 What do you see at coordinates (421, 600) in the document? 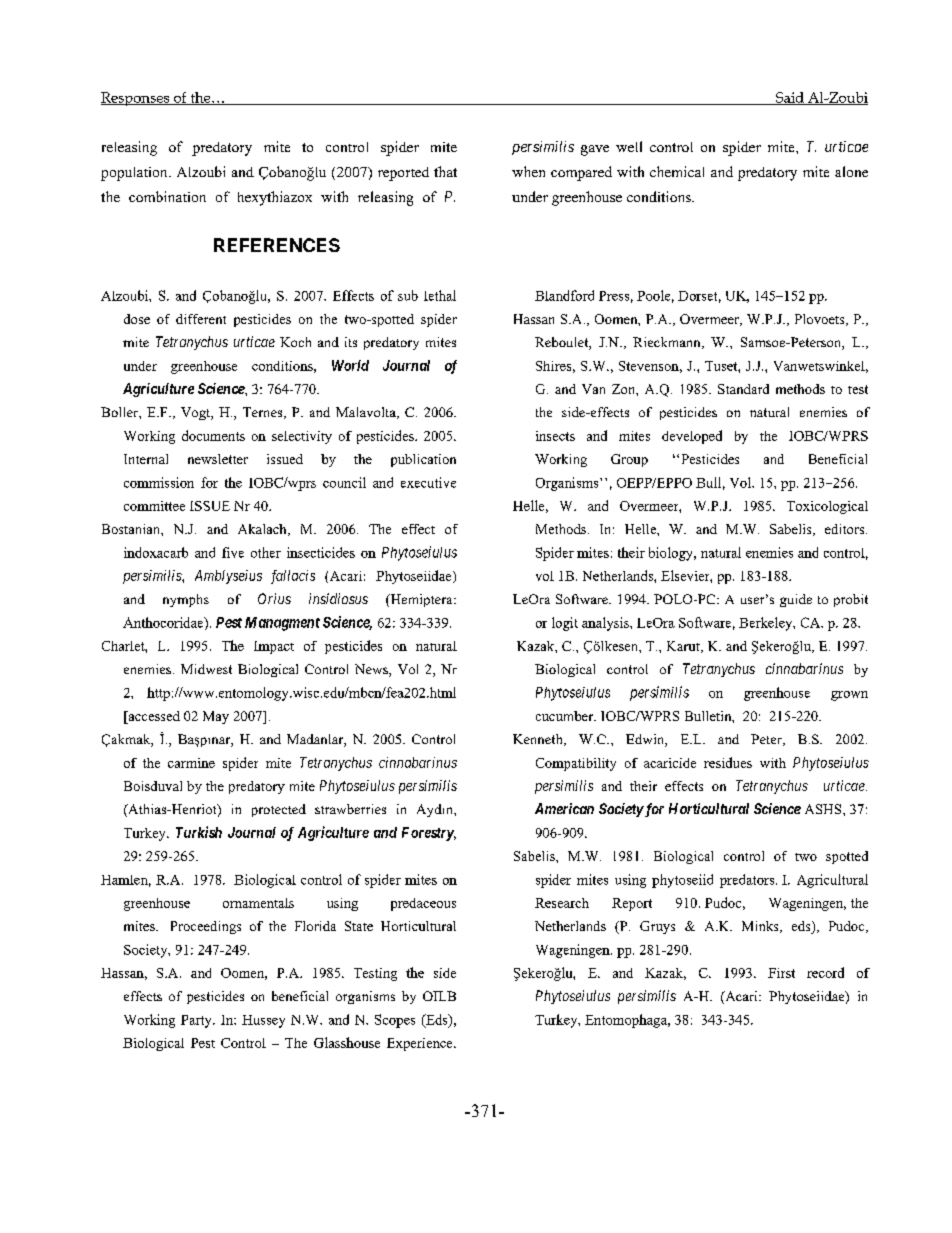
I see `Hemiptera` at bounding box center [421, 600].
